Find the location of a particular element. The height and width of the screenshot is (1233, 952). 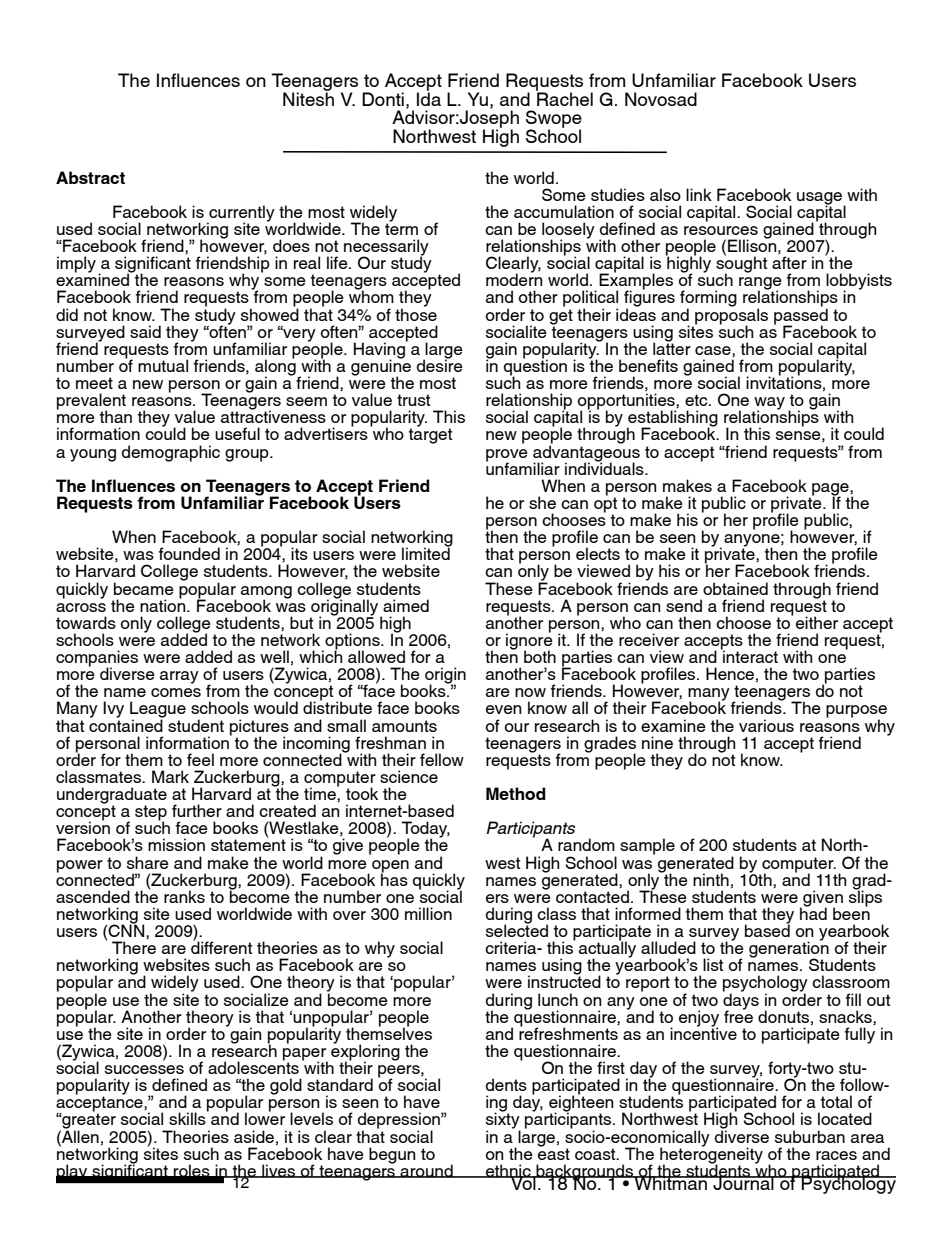

page is located at coordinates (830, 490).
